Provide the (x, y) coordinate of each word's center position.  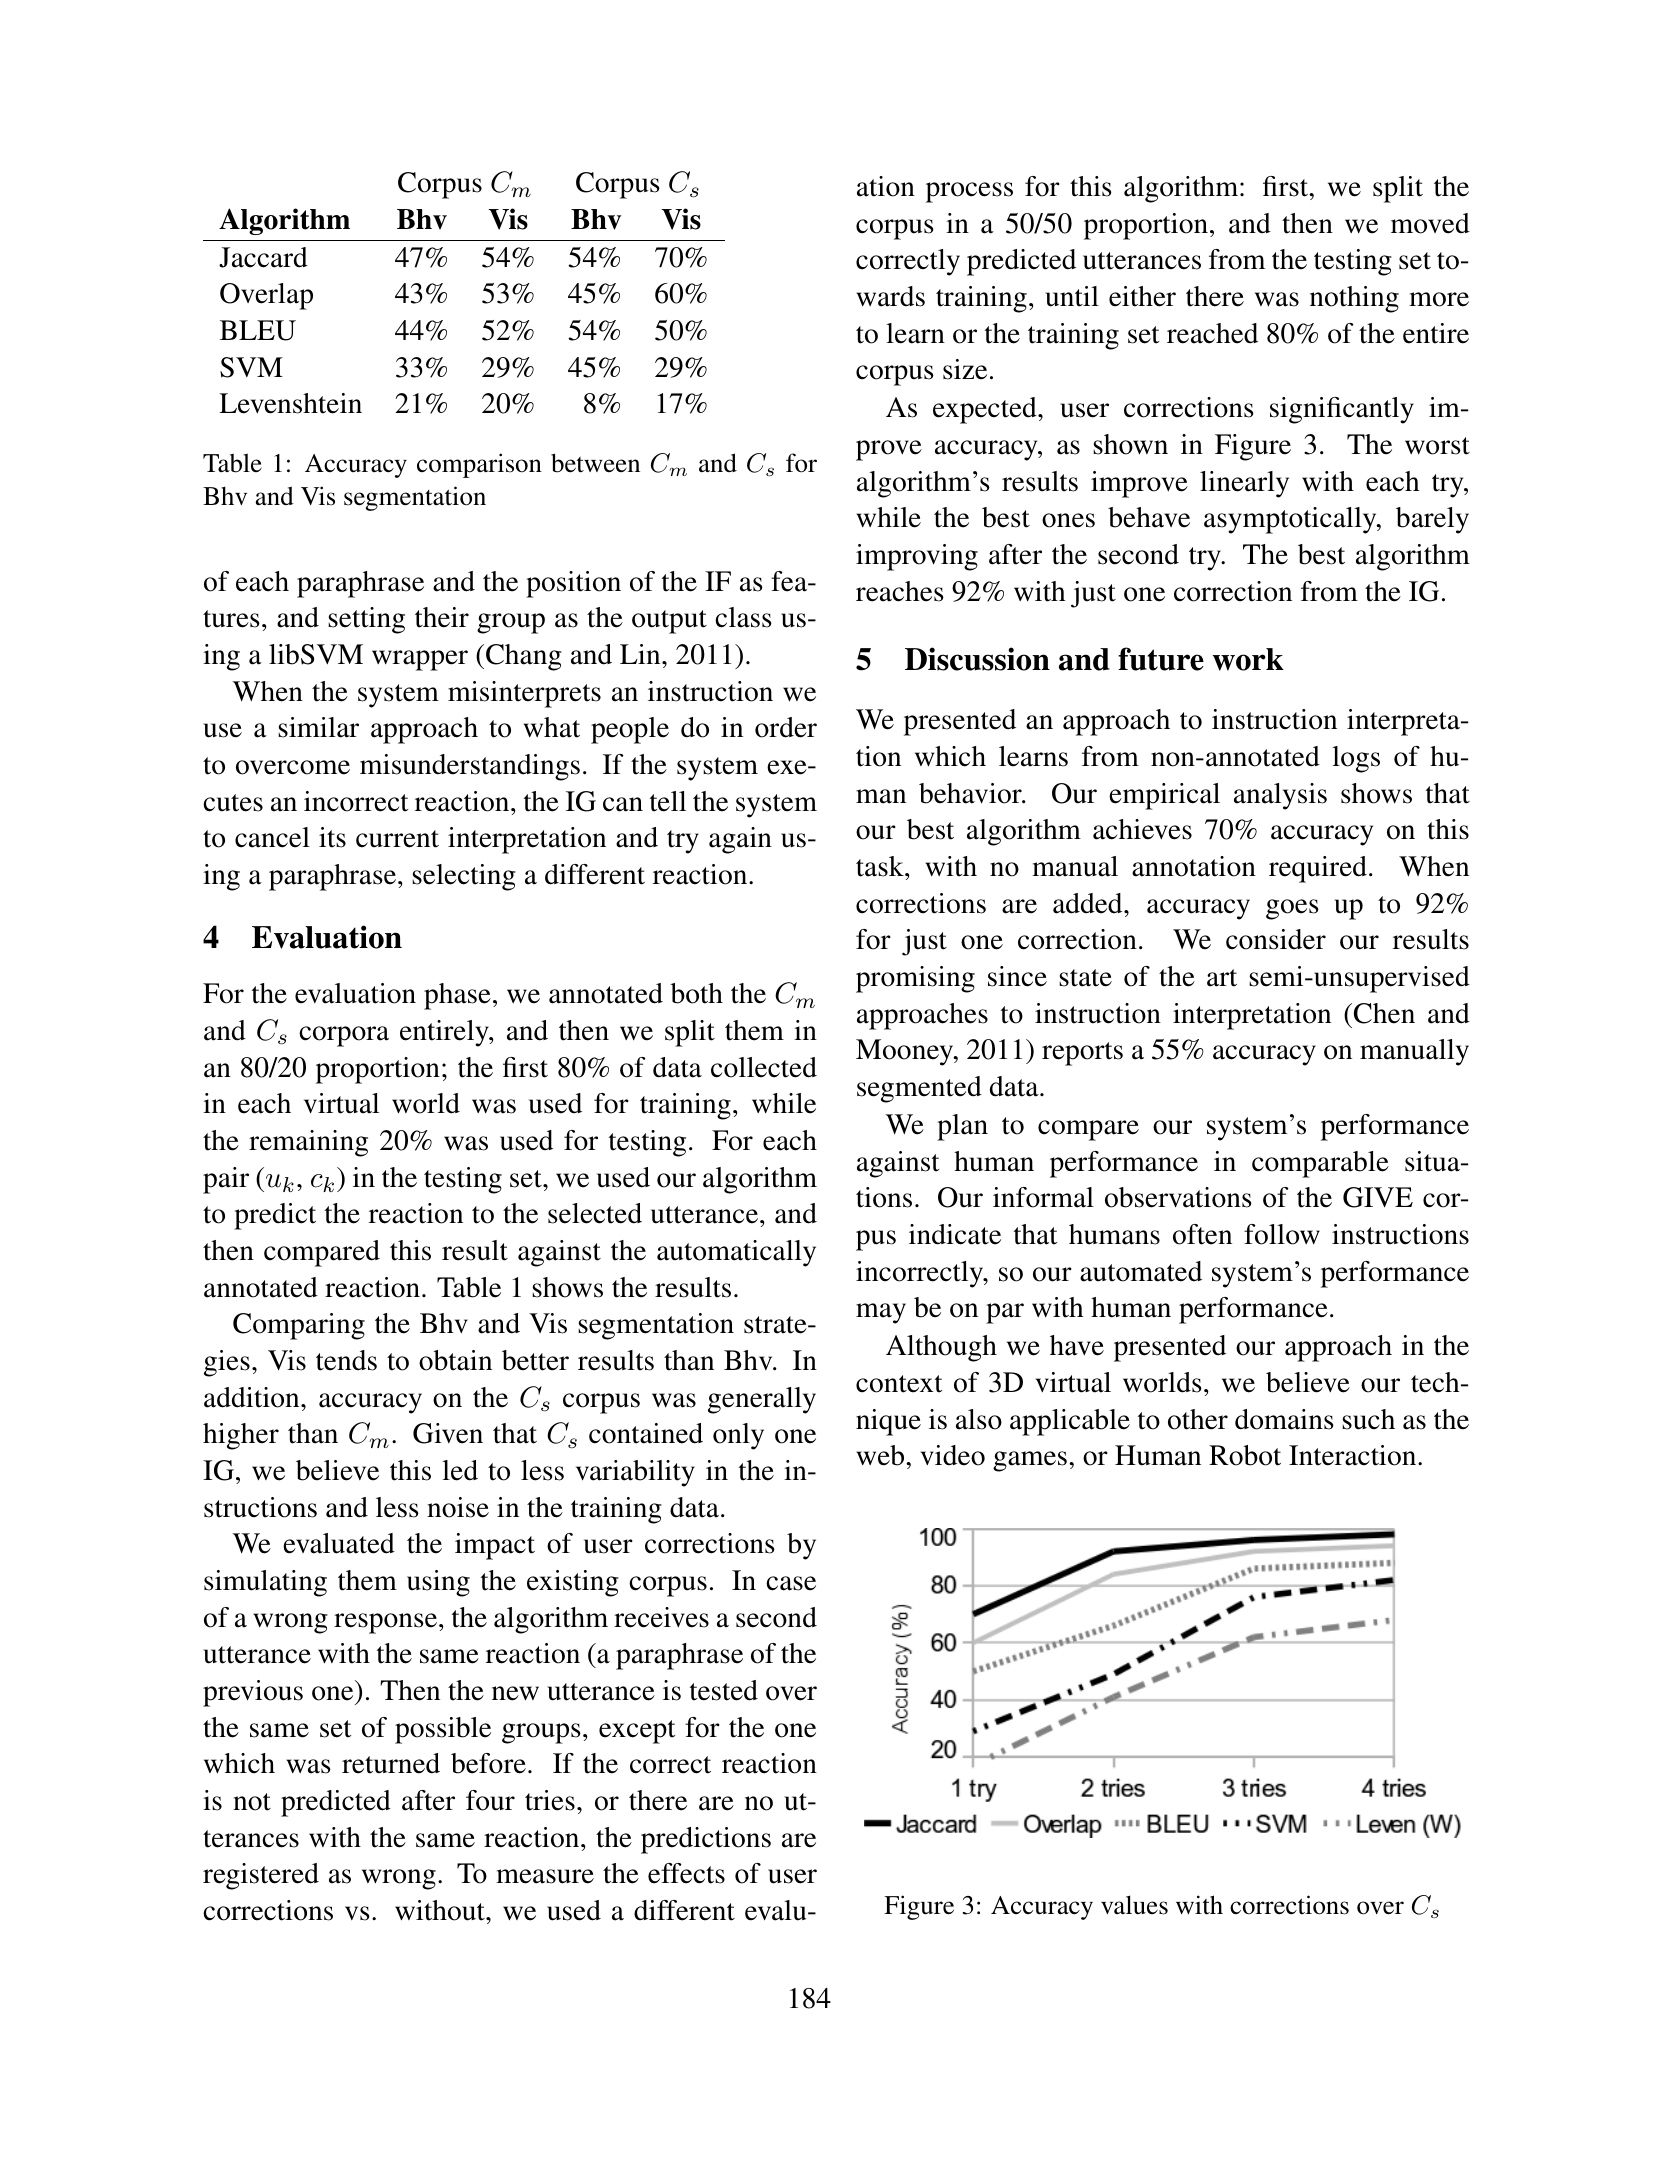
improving (917, 557)
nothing (1354, 299)
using (438, 1583)
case (791, 1583)
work (1248, 659)
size (965, 369)
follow (1282, 1234)
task (881, 866)
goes (1292, 909)
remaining (308, 1143)
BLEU (258, 330)
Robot (1245, 1455)
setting (366, 620)
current (397, 839)
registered (261, 1876)
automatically (736, 1253)
